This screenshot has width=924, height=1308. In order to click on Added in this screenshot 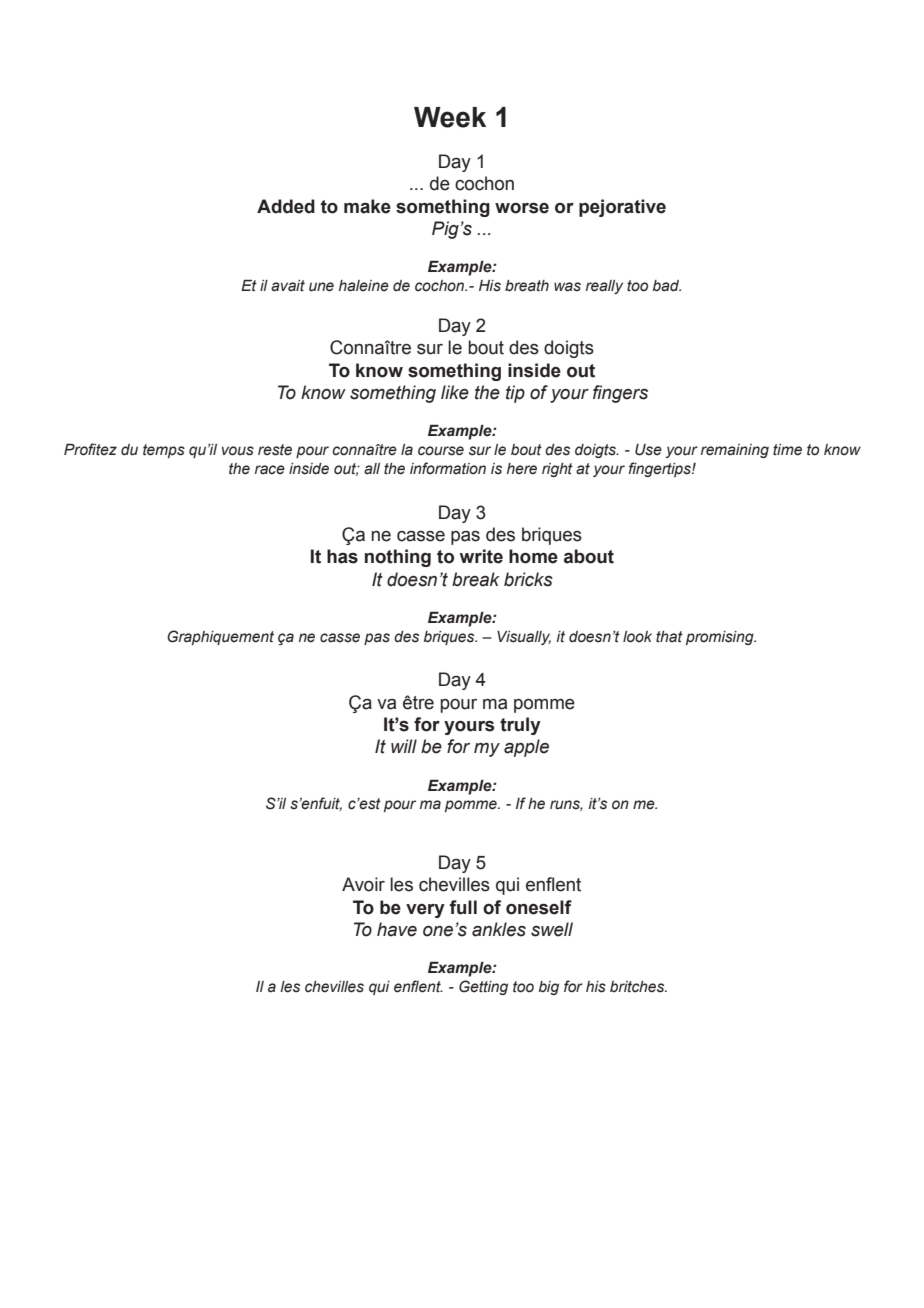, I will do `click(286, 206)`.
